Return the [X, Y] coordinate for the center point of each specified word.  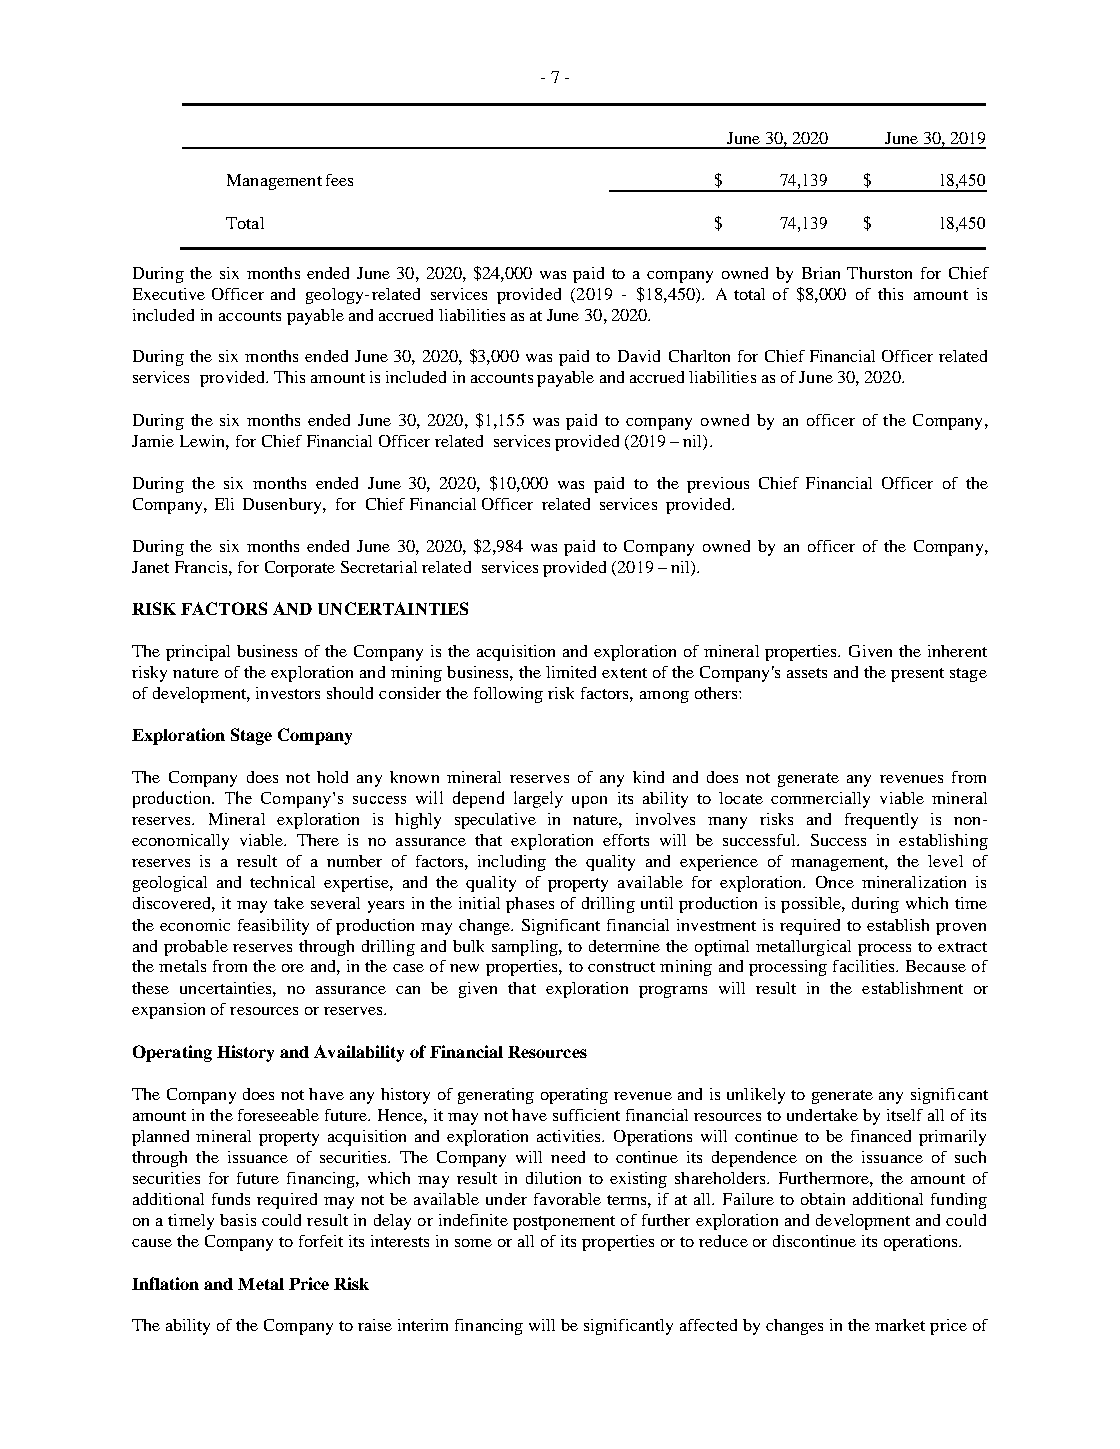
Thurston [879, 273]
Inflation [165, 1283]
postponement [564, 1223]
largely [538, 799]
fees [339, 180]
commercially [820, 800]
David [639, 356]
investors [288, 693]
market [900, 1325]
